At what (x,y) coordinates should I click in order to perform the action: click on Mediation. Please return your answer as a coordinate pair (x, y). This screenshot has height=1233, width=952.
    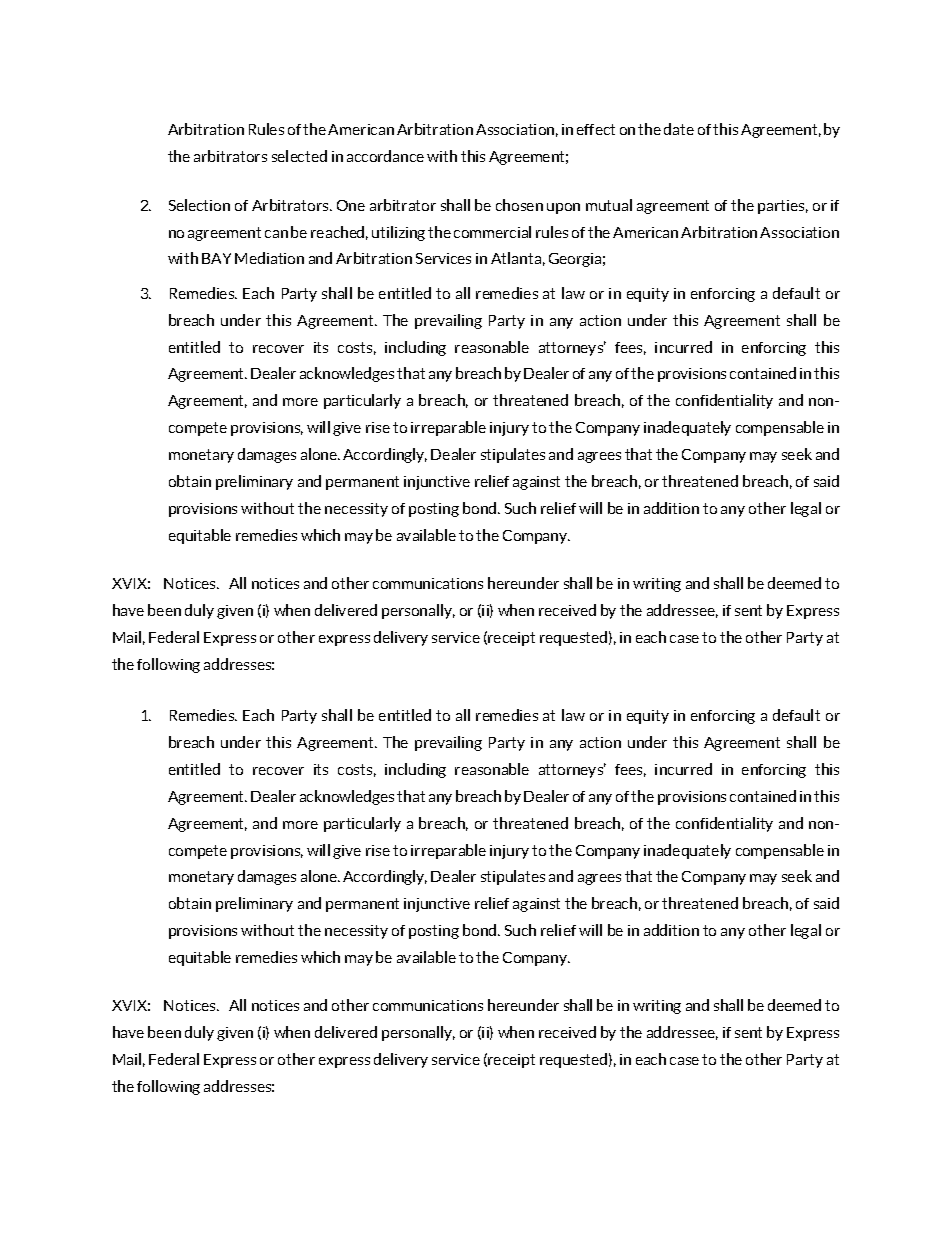
    Looking at the image, I should click on (269, 258).
